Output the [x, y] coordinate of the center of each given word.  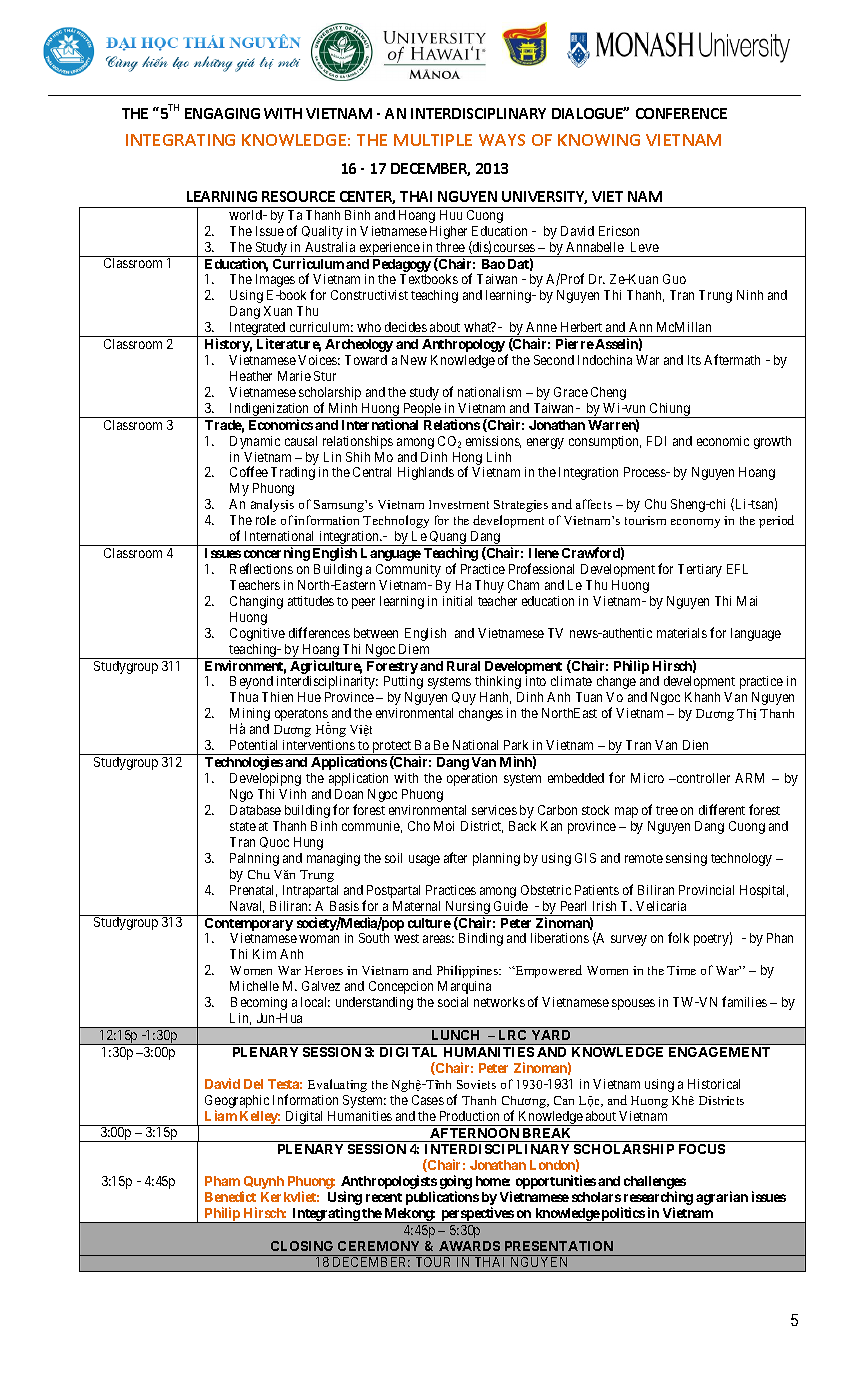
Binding [481, 939]
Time [681, 970]
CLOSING [302, 1246]
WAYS [502, 140]
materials [682, 633]
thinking [498, 682]
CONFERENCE [681, 113]
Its [694, 360]
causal [301, 441]
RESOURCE [298, 196]
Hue [309, 697]
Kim [264, 954]
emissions [493, 442]
